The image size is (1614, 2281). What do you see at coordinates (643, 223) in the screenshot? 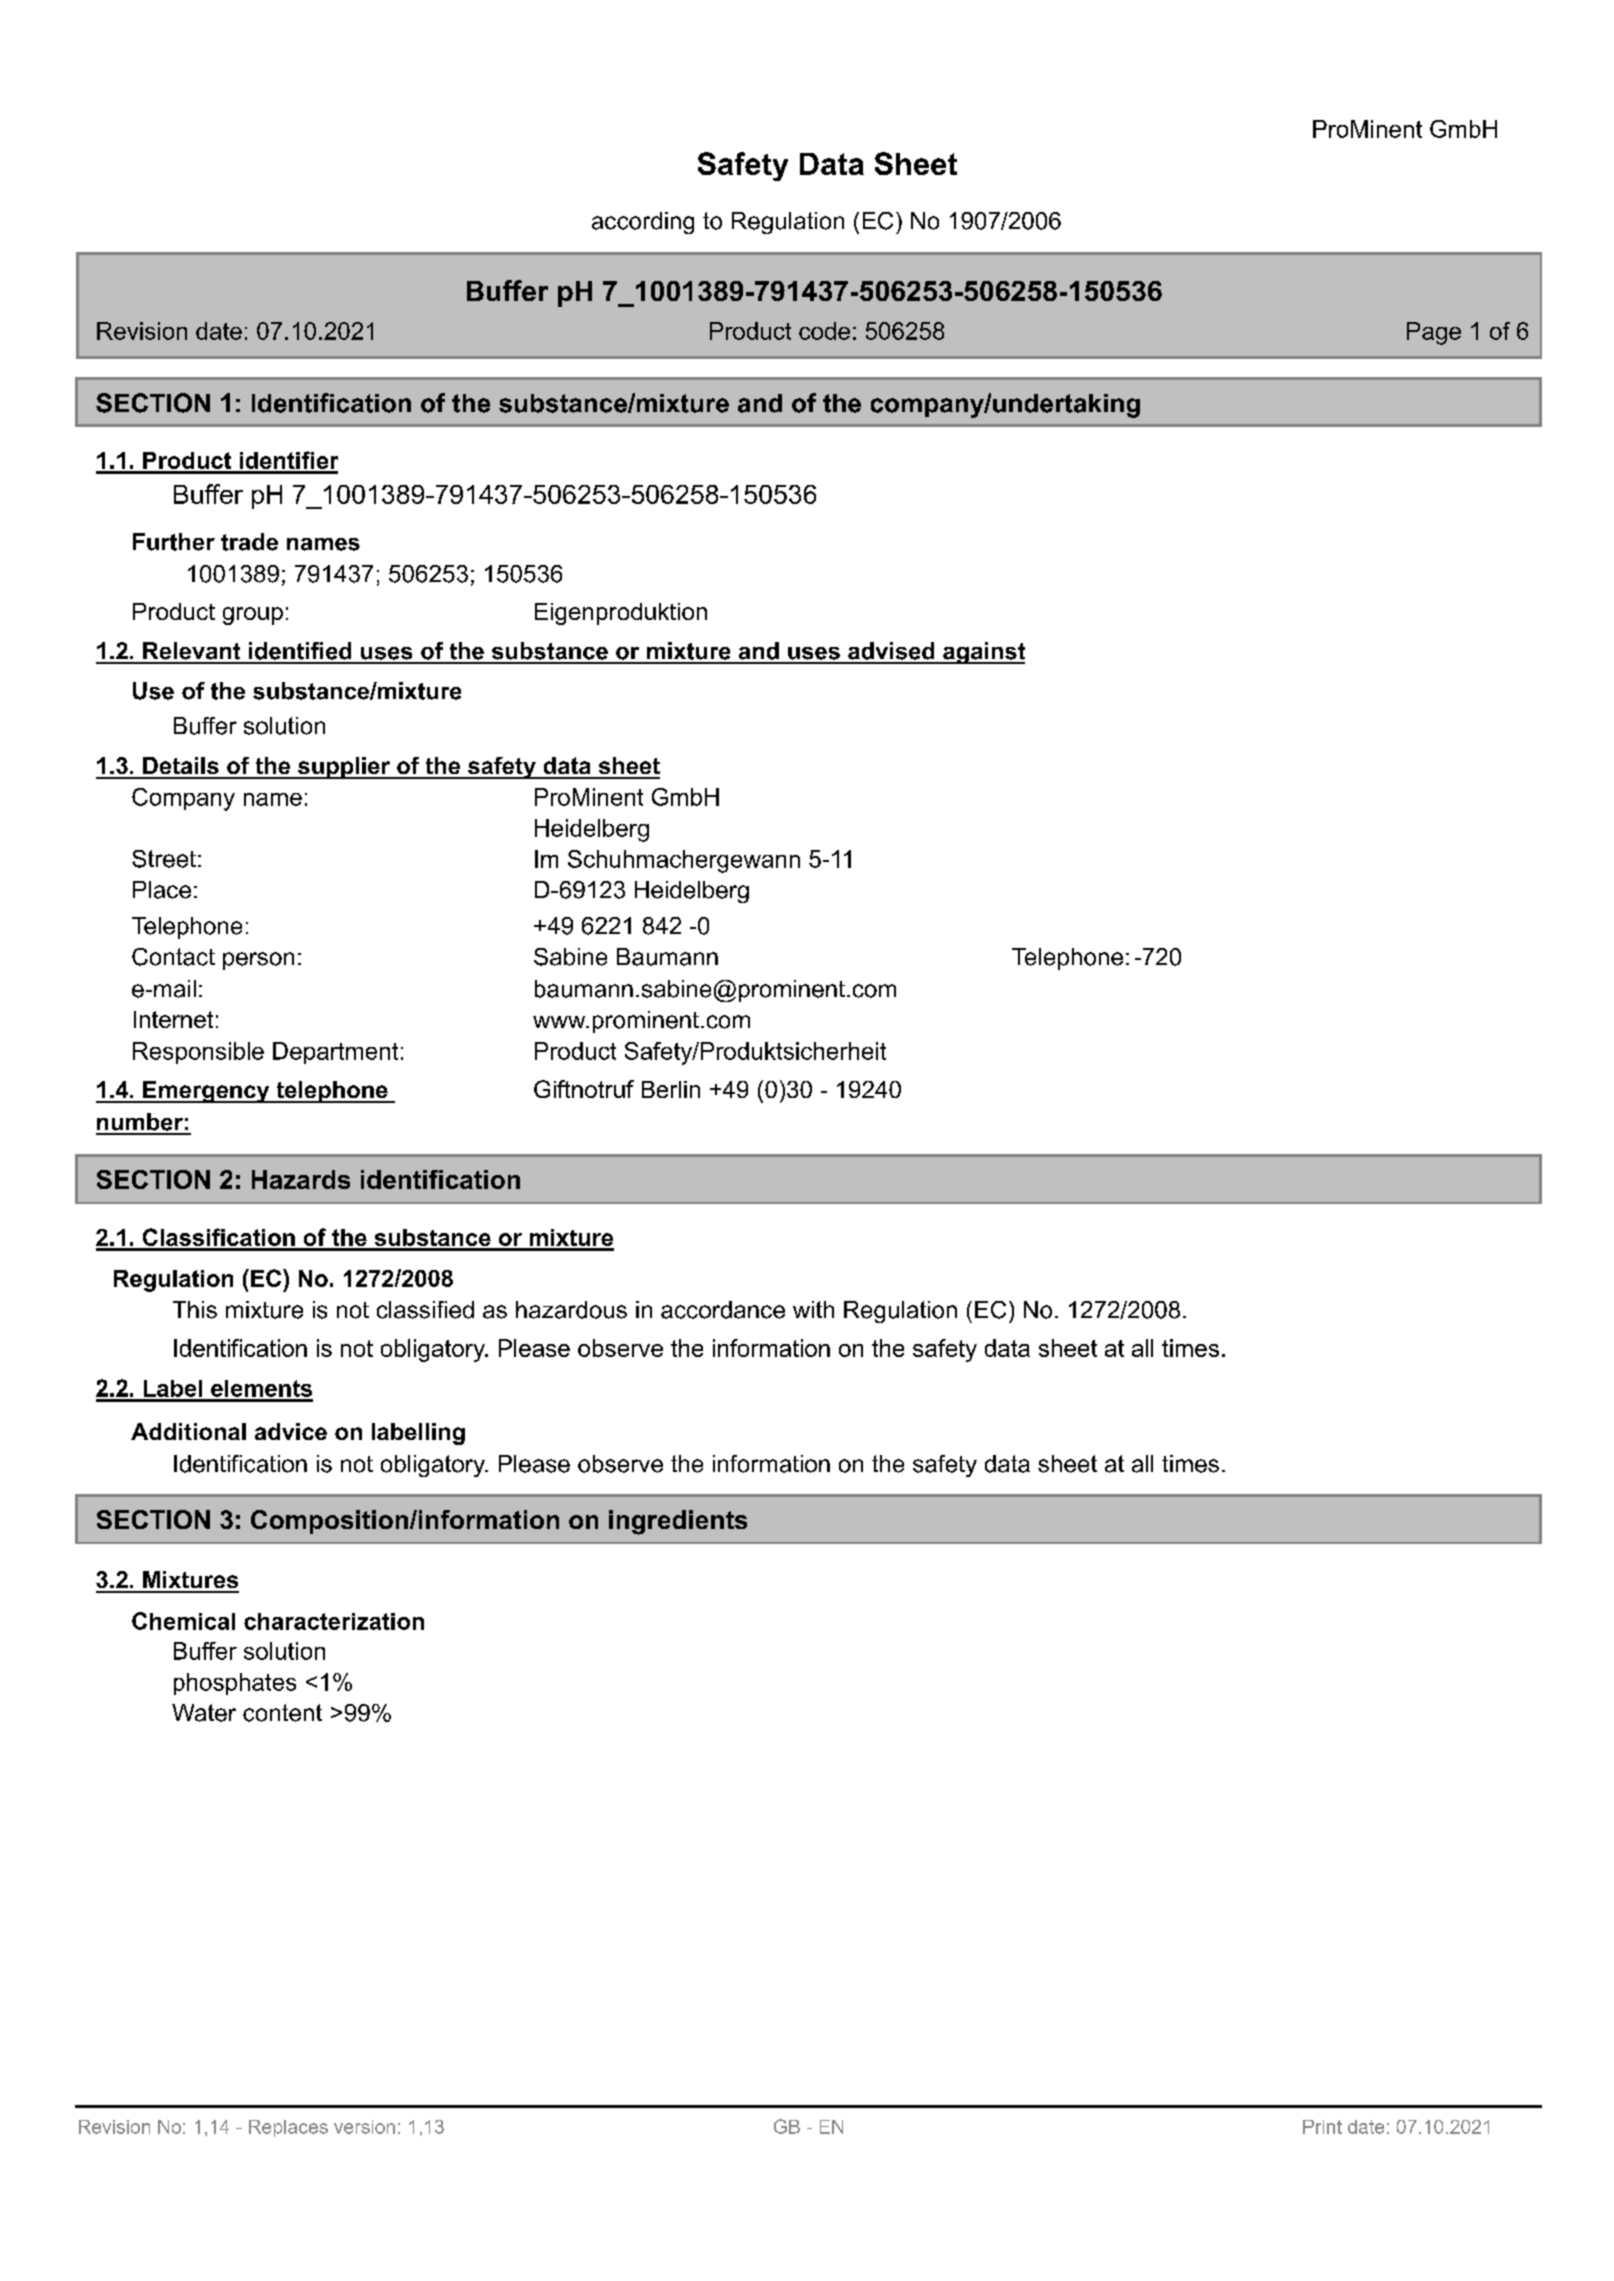
I see `according` at bounding box center [643, 223].
